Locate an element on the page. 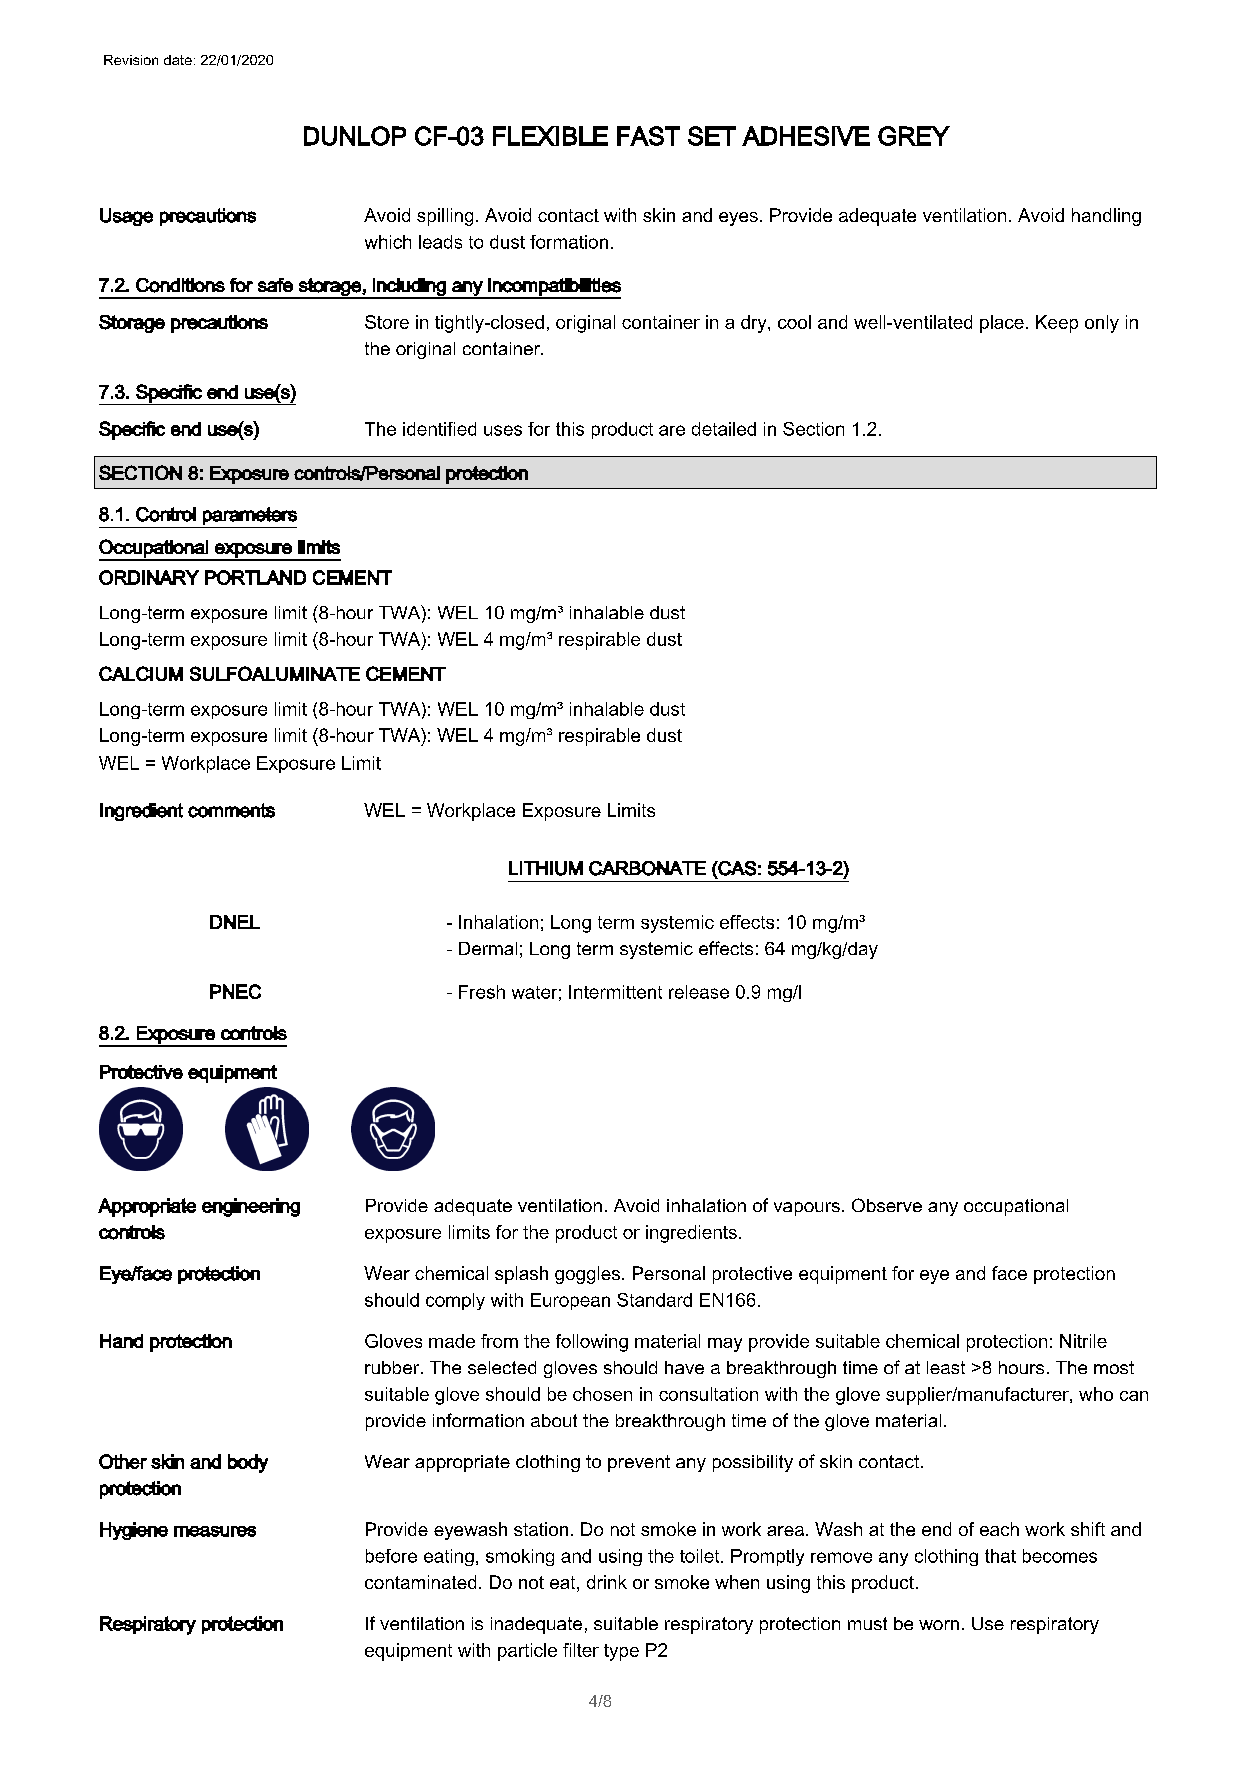  measures is located at coordinates (215, 1531).
